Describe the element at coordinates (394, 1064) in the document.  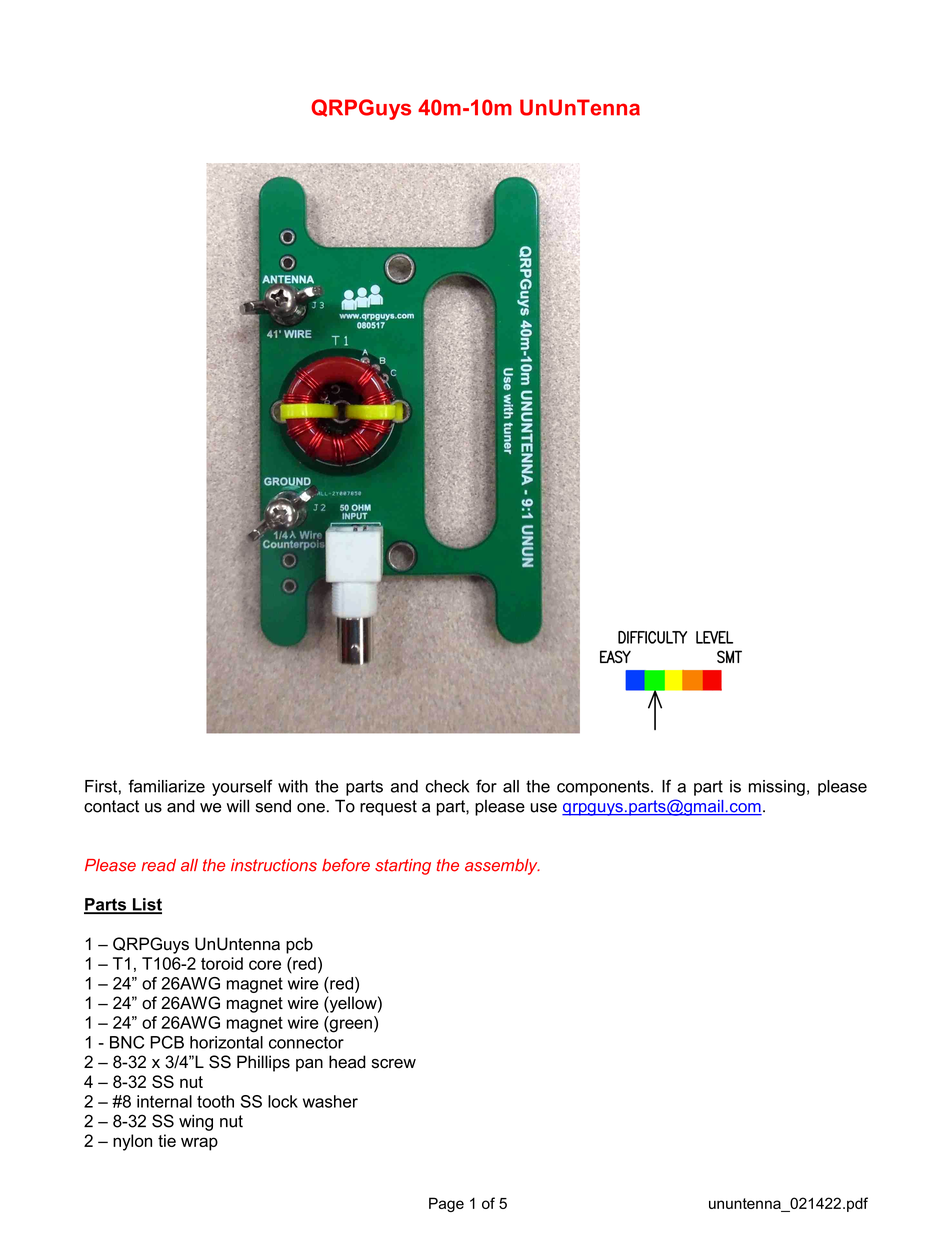
I see `screw` at that location.
